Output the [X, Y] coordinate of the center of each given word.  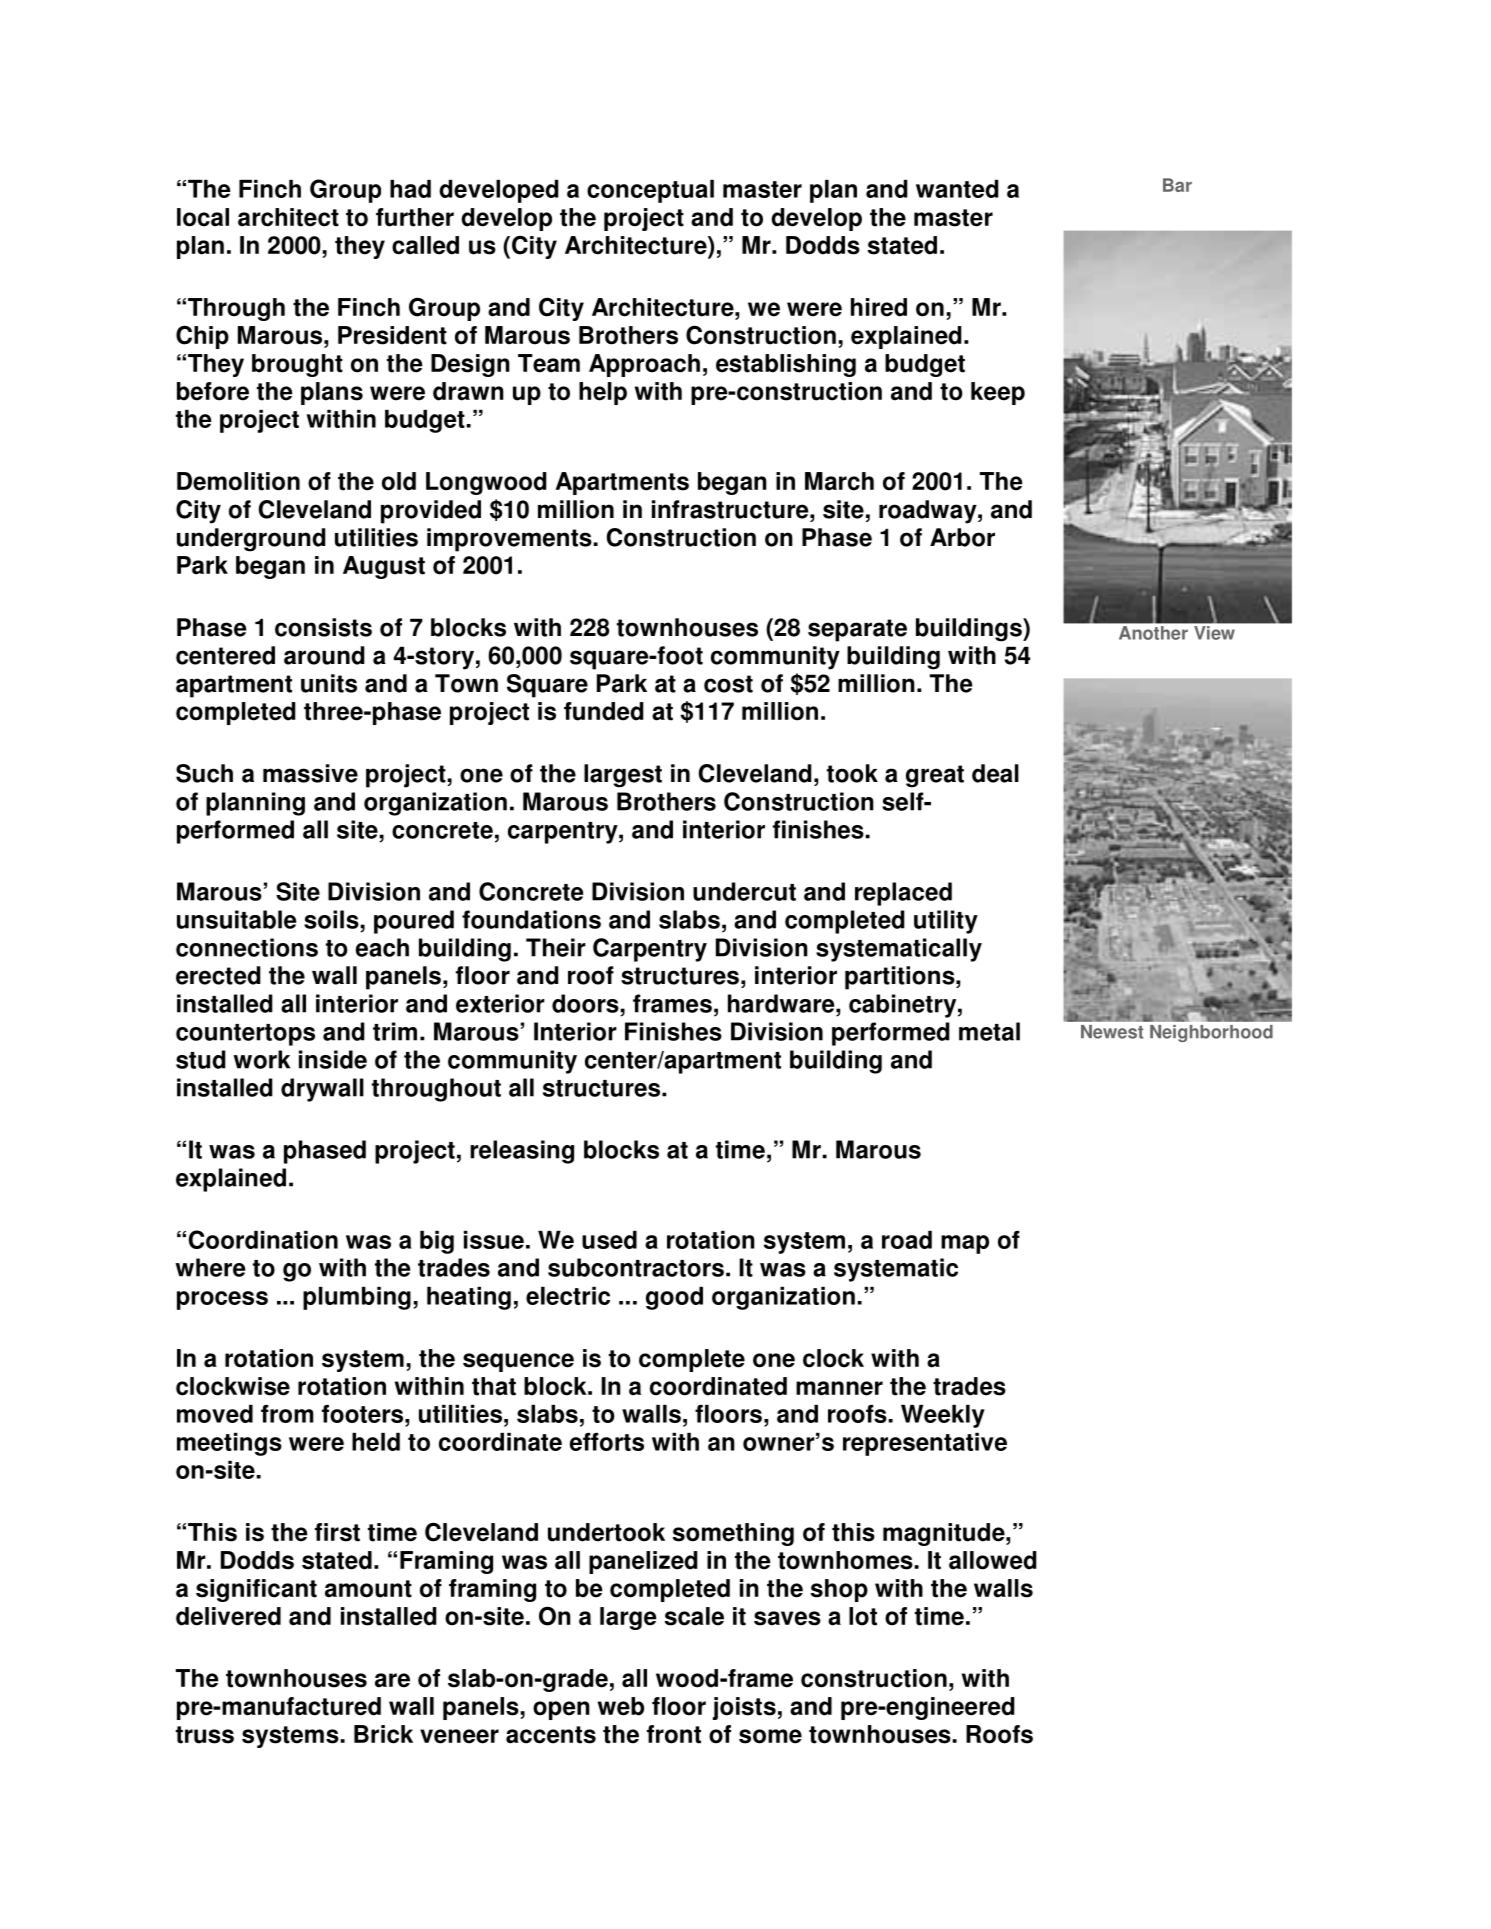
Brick [383, 1734]
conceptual [650, 191]
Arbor [962, 537]
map [965, 1244]
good [674, 1298]
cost [728, 684]
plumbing [357, 1298]
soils [332, 919]
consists [323, 627]
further [415, 217]
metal [989, 1031]
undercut [744, 891]
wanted [957, 189]
